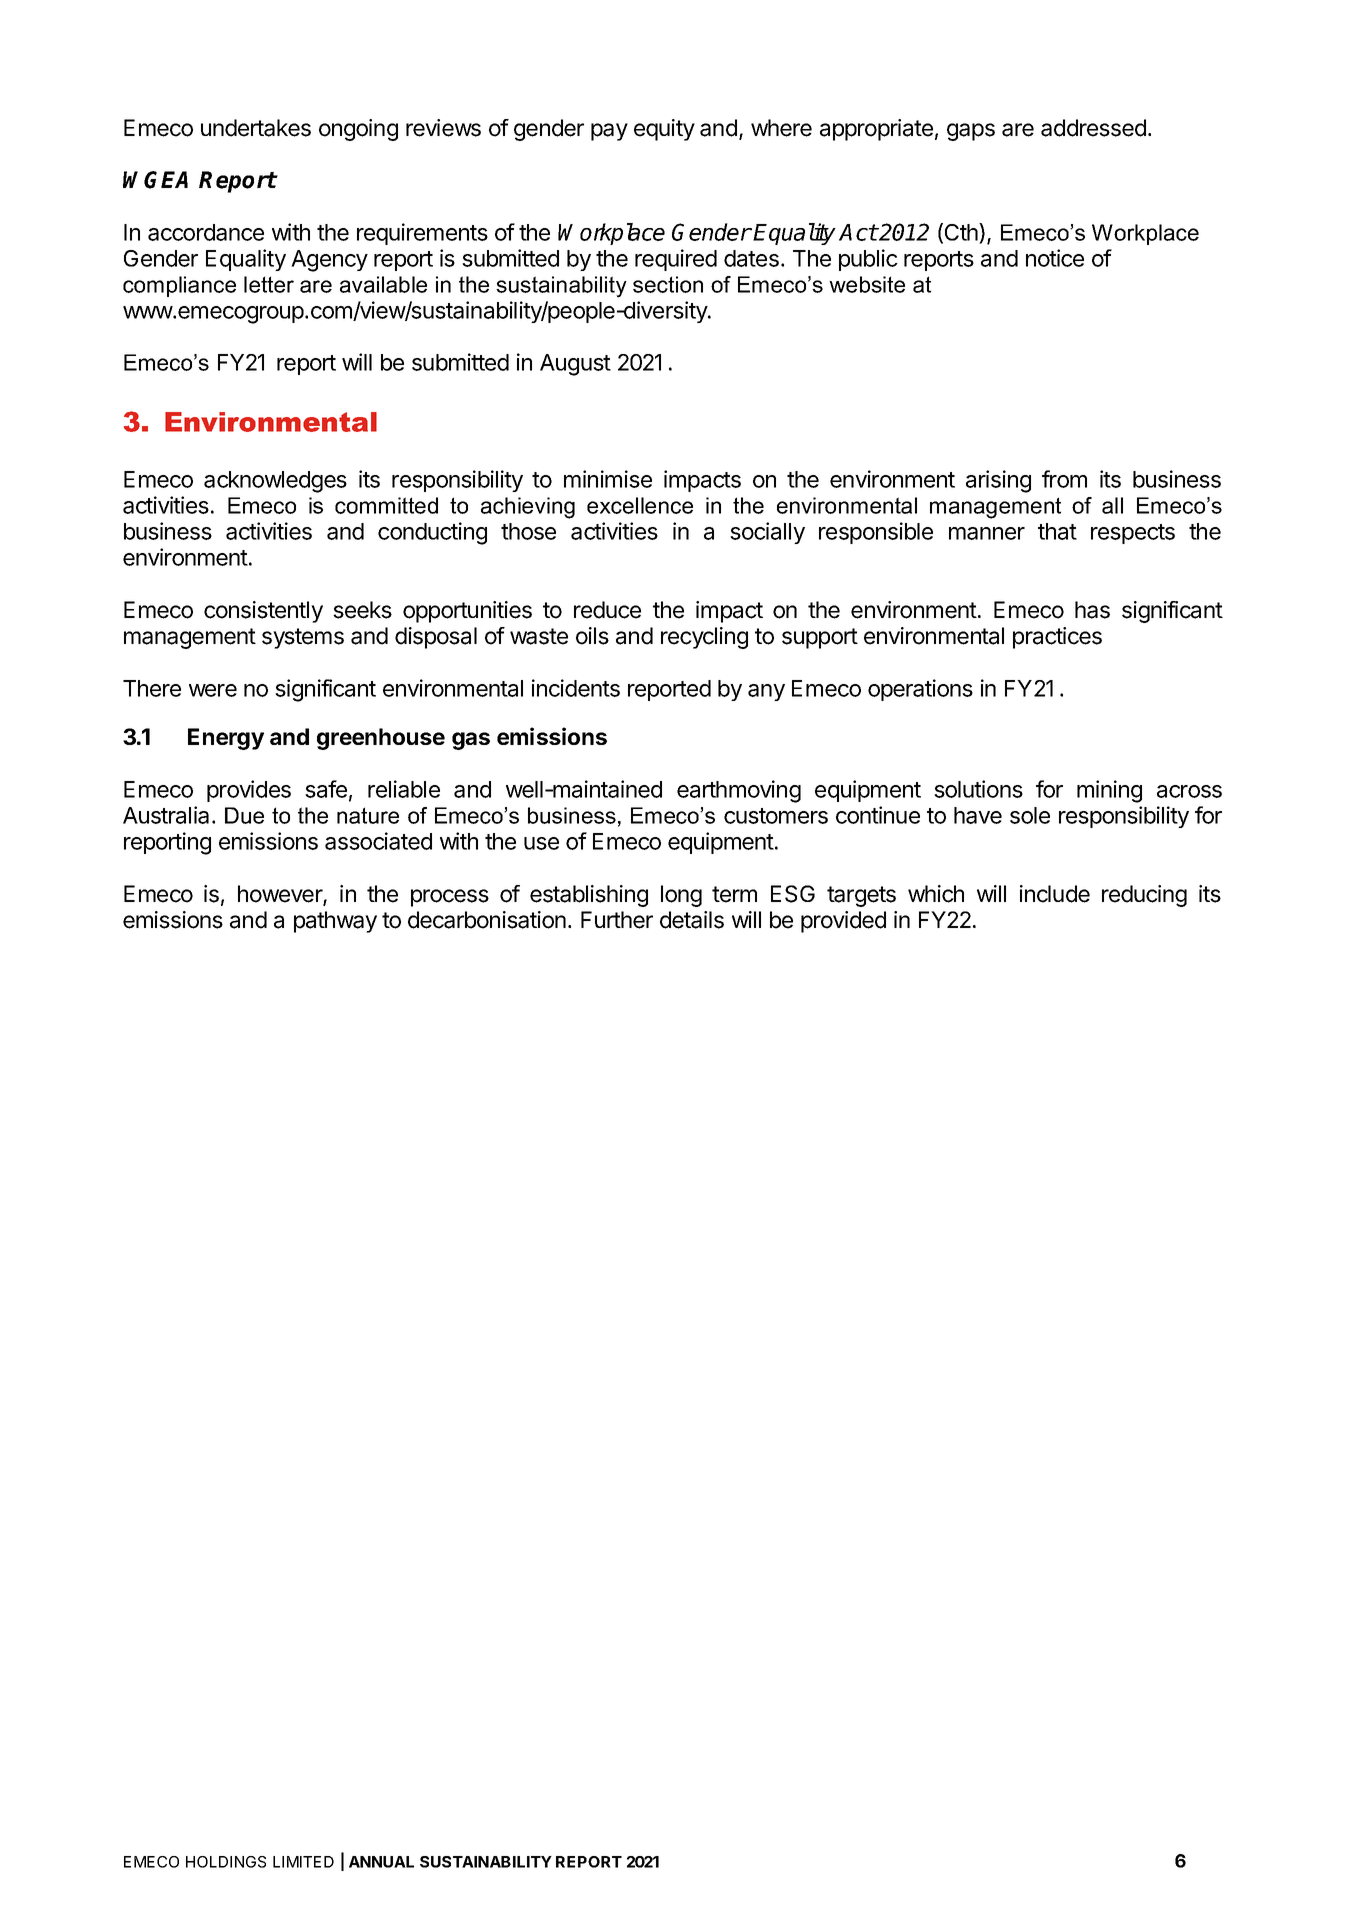  Describe the element at coordinates (692, 920) in the page. I see `details` at that location.
